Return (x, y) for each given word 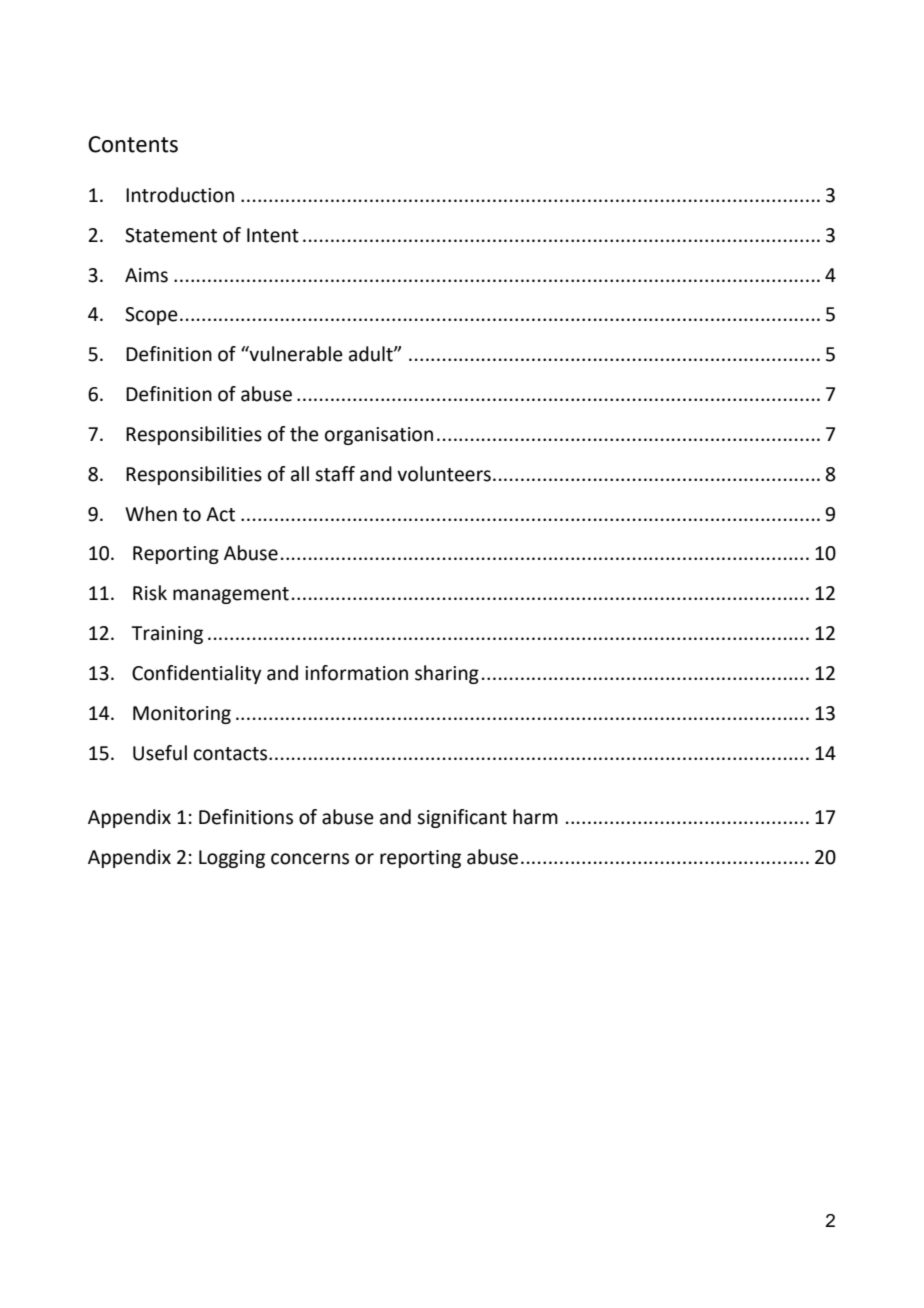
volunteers (444, 474)
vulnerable (295, 354)
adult (372, 354)
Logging (232, 859)
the (304, 434)
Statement (171, 235)
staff (335, 474)
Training (167, 635)
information (356, 673)
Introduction (180, 195)
